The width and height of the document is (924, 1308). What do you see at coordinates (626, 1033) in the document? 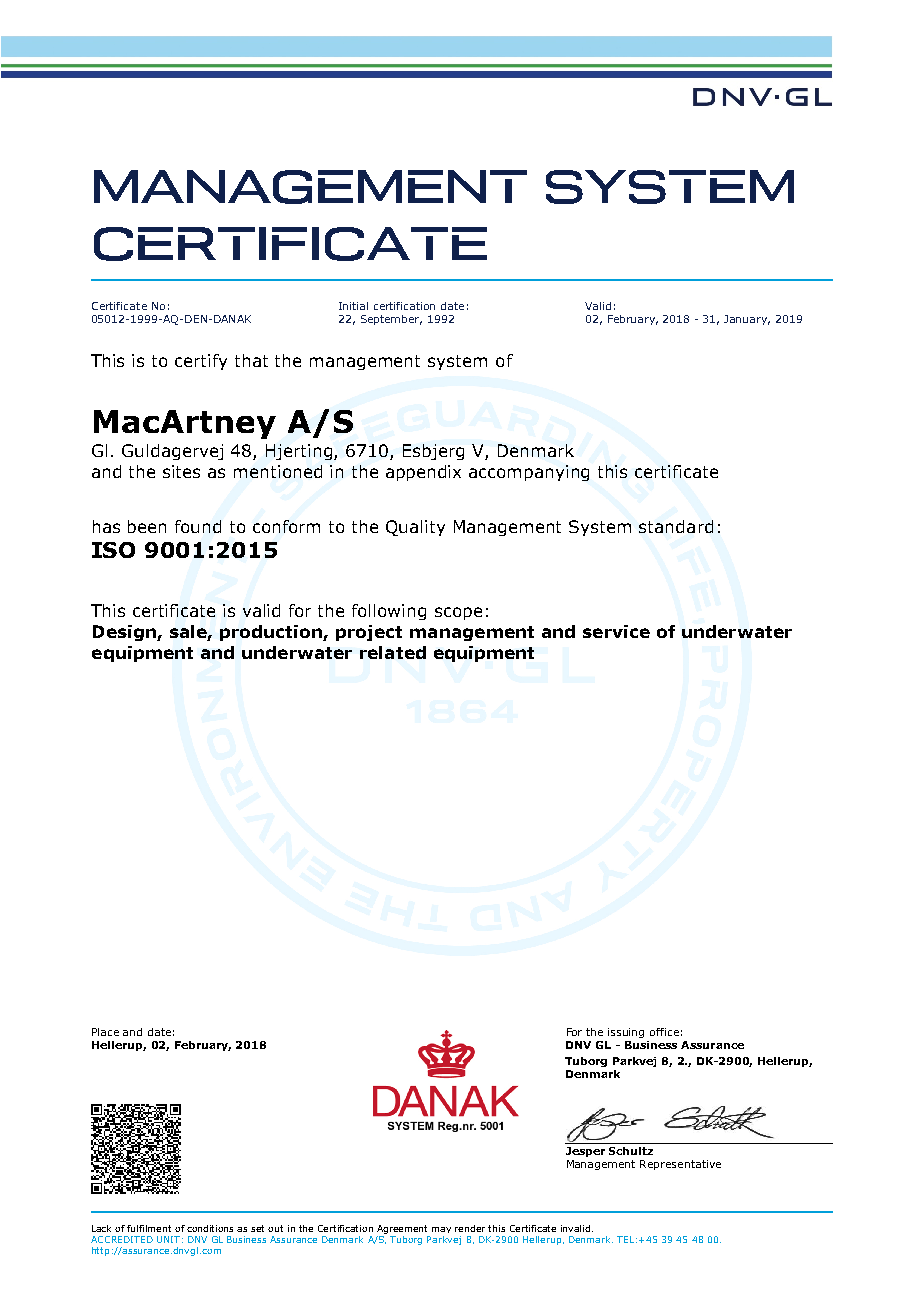
I see `issuing` at bounding box center [626, 1033].
